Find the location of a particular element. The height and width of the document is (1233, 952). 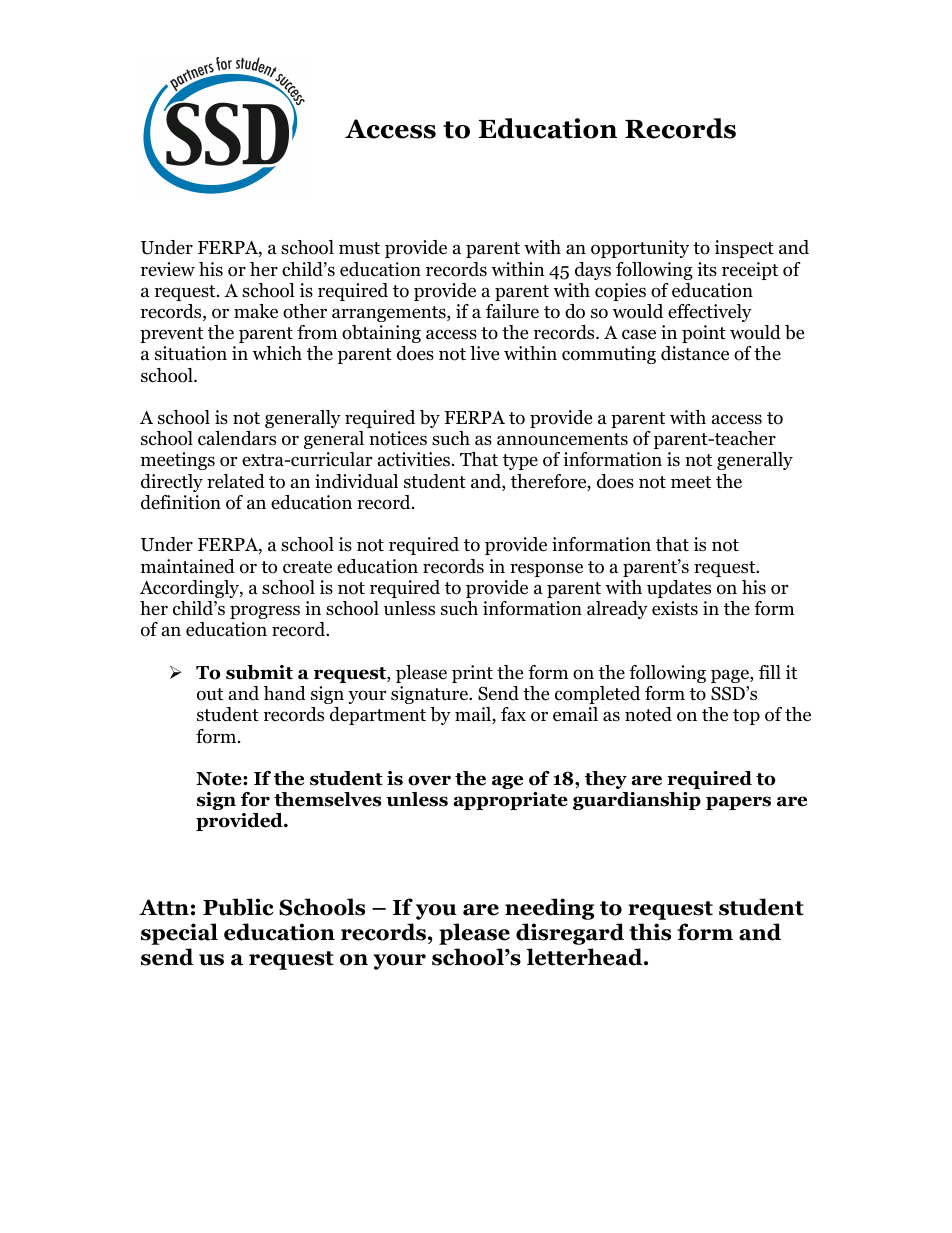

top is located at coordinates (746, 717).
